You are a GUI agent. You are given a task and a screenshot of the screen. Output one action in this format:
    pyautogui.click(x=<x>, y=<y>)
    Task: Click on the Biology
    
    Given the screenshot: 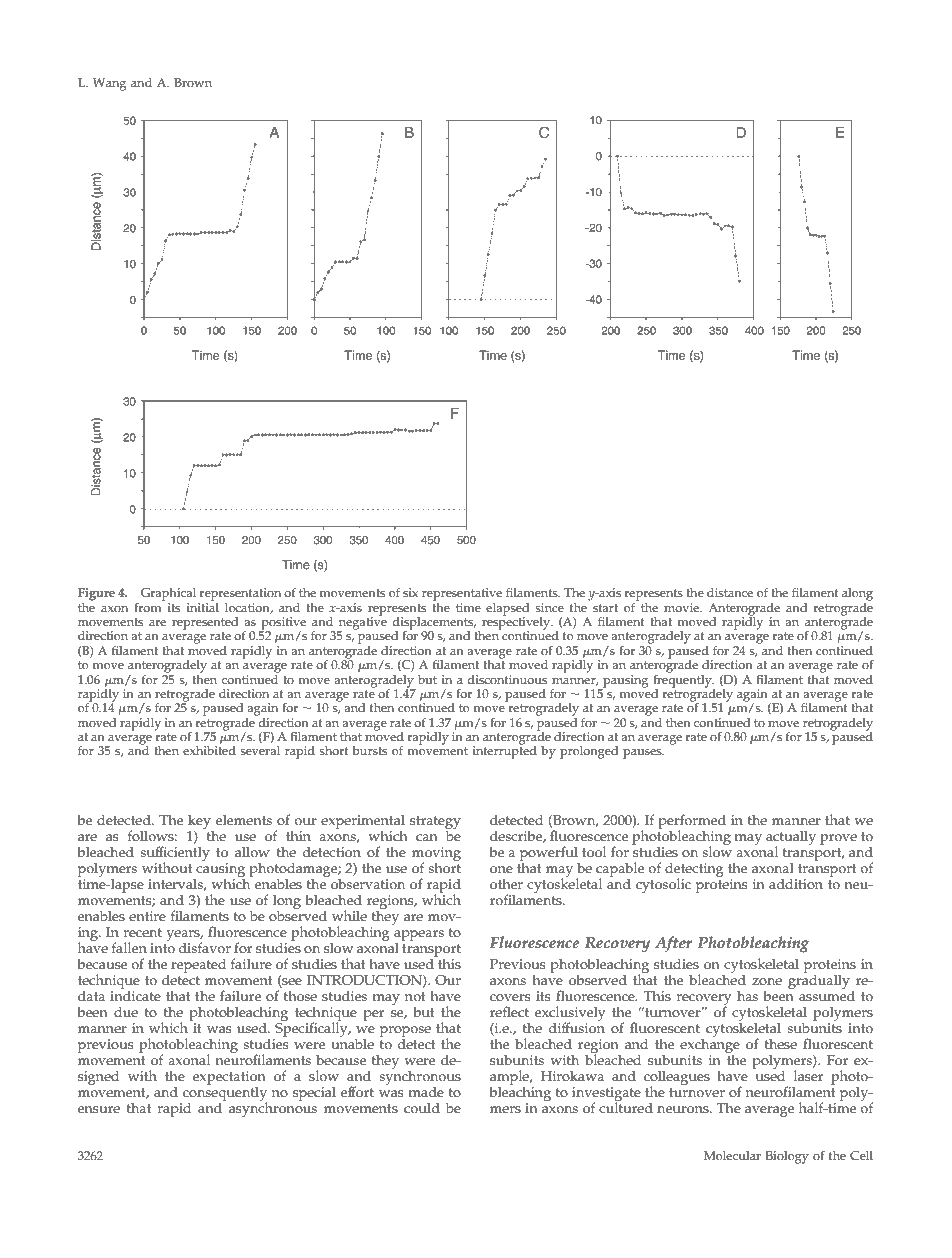 What is the action you would take?
    pyautogui.click(x=787, y=1157)
